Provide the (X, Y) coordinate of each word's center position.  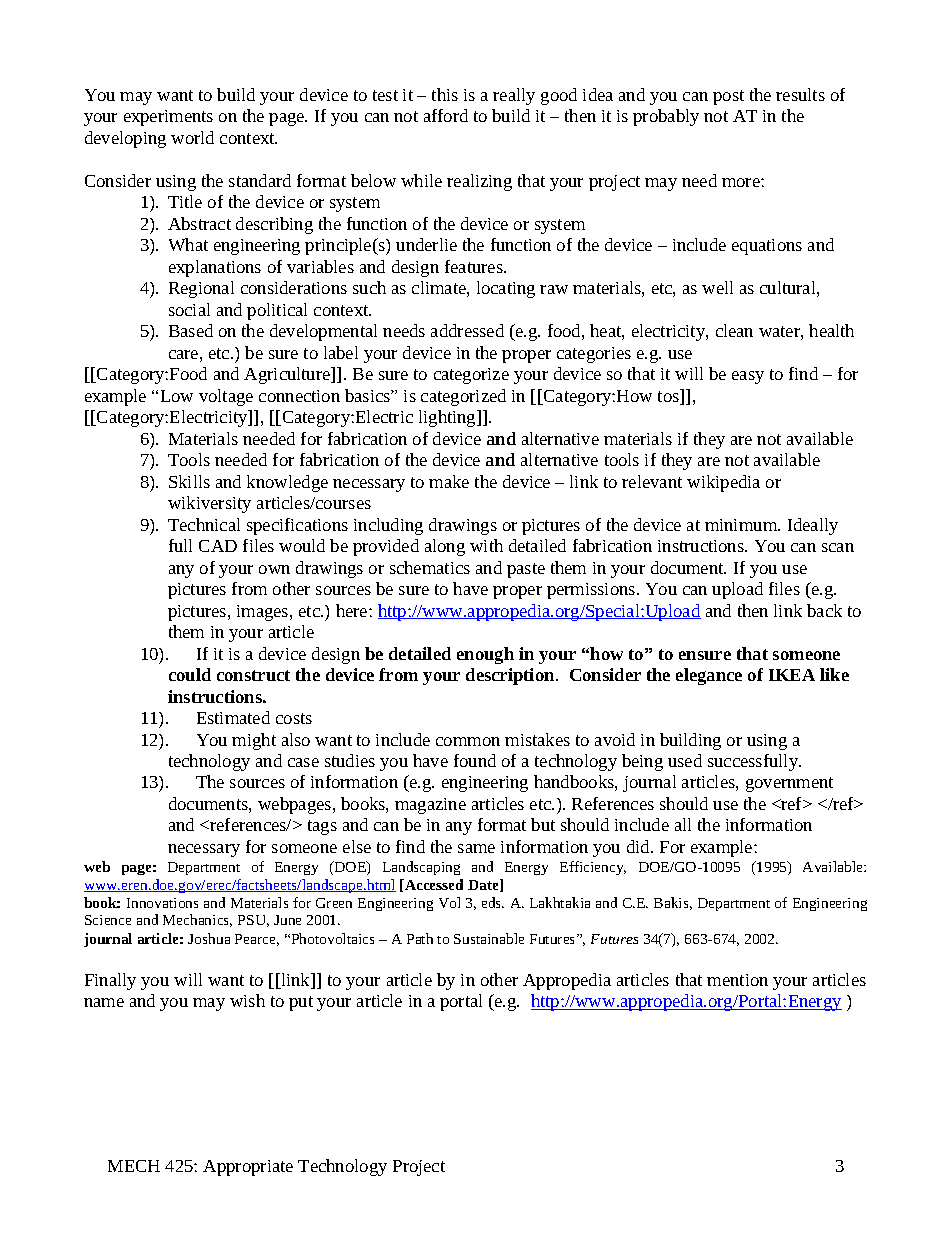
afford (446, 115)
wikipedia (723, 483)
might (254, 741)
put (301, 1003)
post (728, 97)
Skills (189, 481)
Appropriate (248, 1168)
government (789, 784)
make (449, 481)
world (192, 137)
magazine (430, 806)
